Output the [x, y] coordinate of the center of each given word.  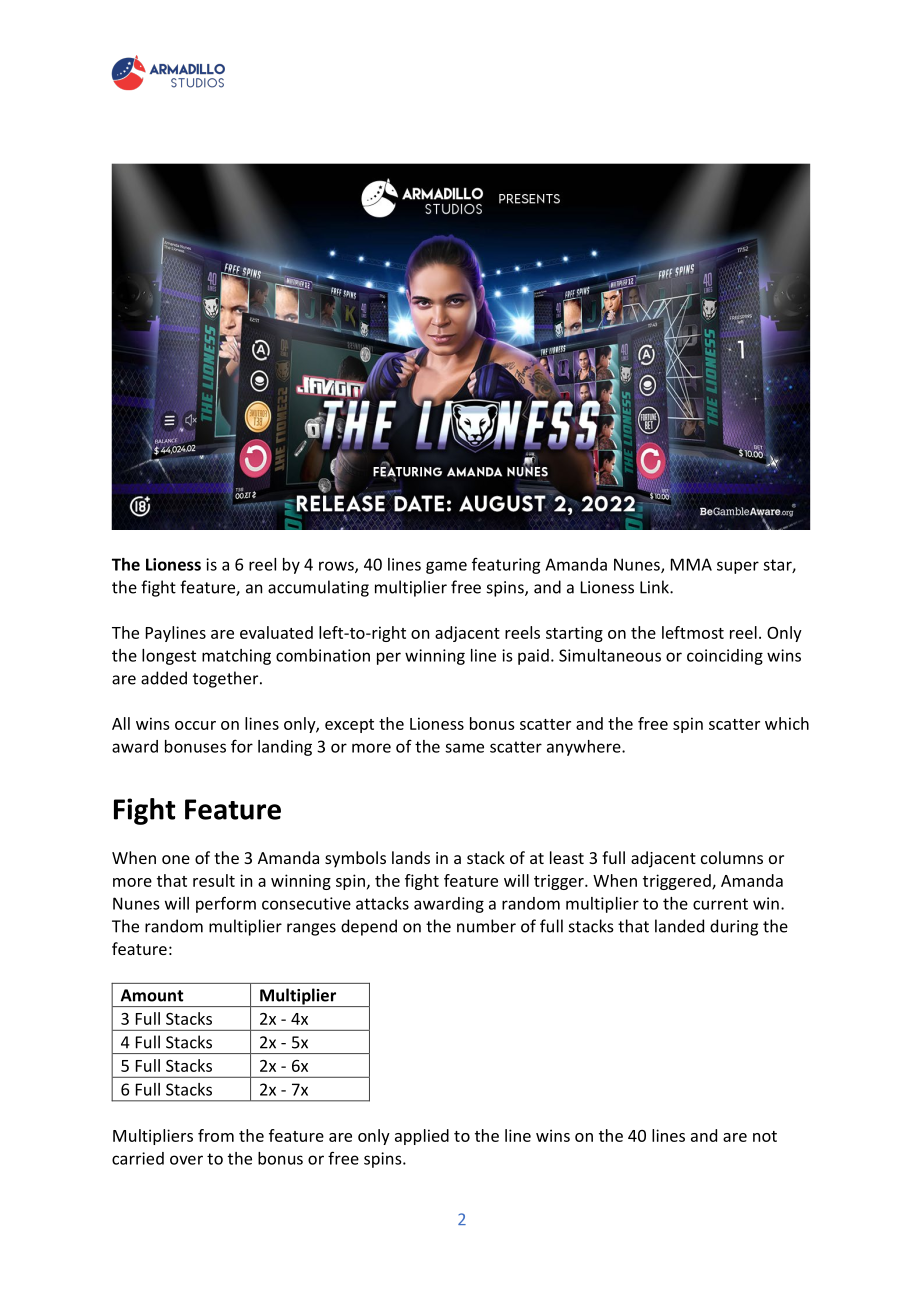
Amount [152, 995]
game [446, 567]
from [216, 1135]
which [787, 723]
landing [285, 748]
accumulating [318, 588]
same [464, 748]
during [734, 927]
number [486, 926]
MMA [691, 564]
